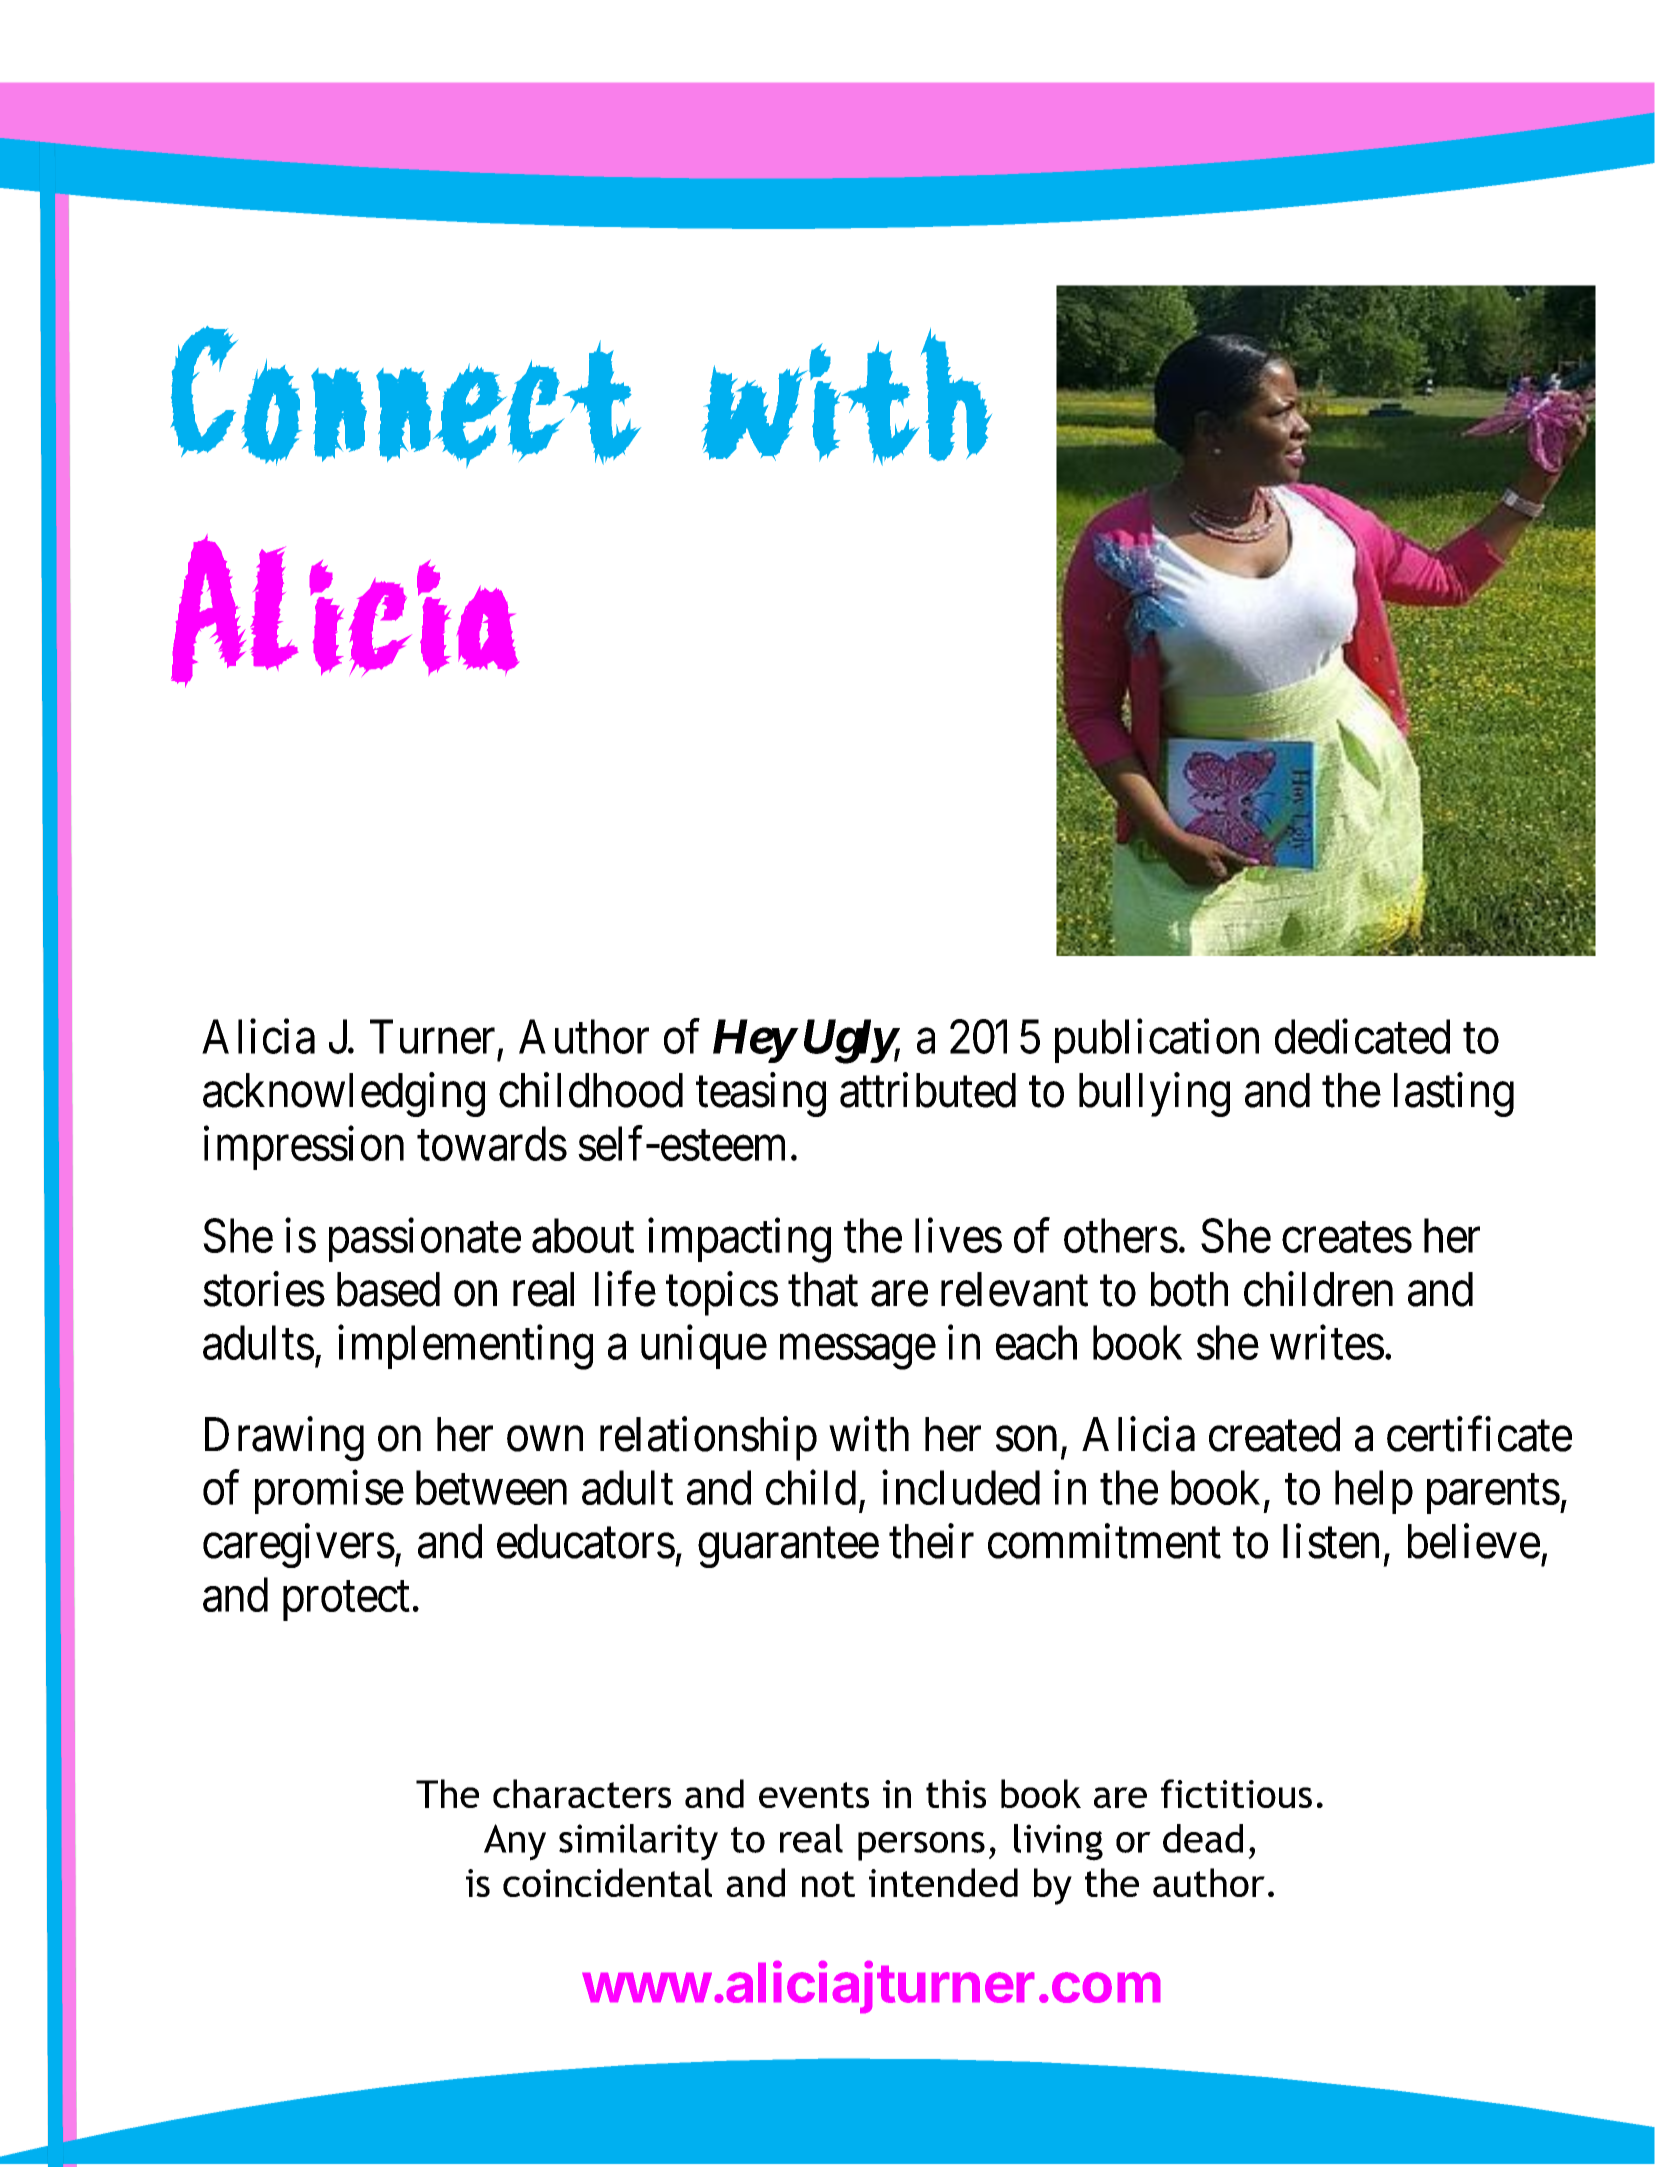 Image resolution: width=1675 pixels, height=2167 pixels. Describe the element at coordinates (1362, 1036) in the screenshot. I see `dedicated` at that location.
